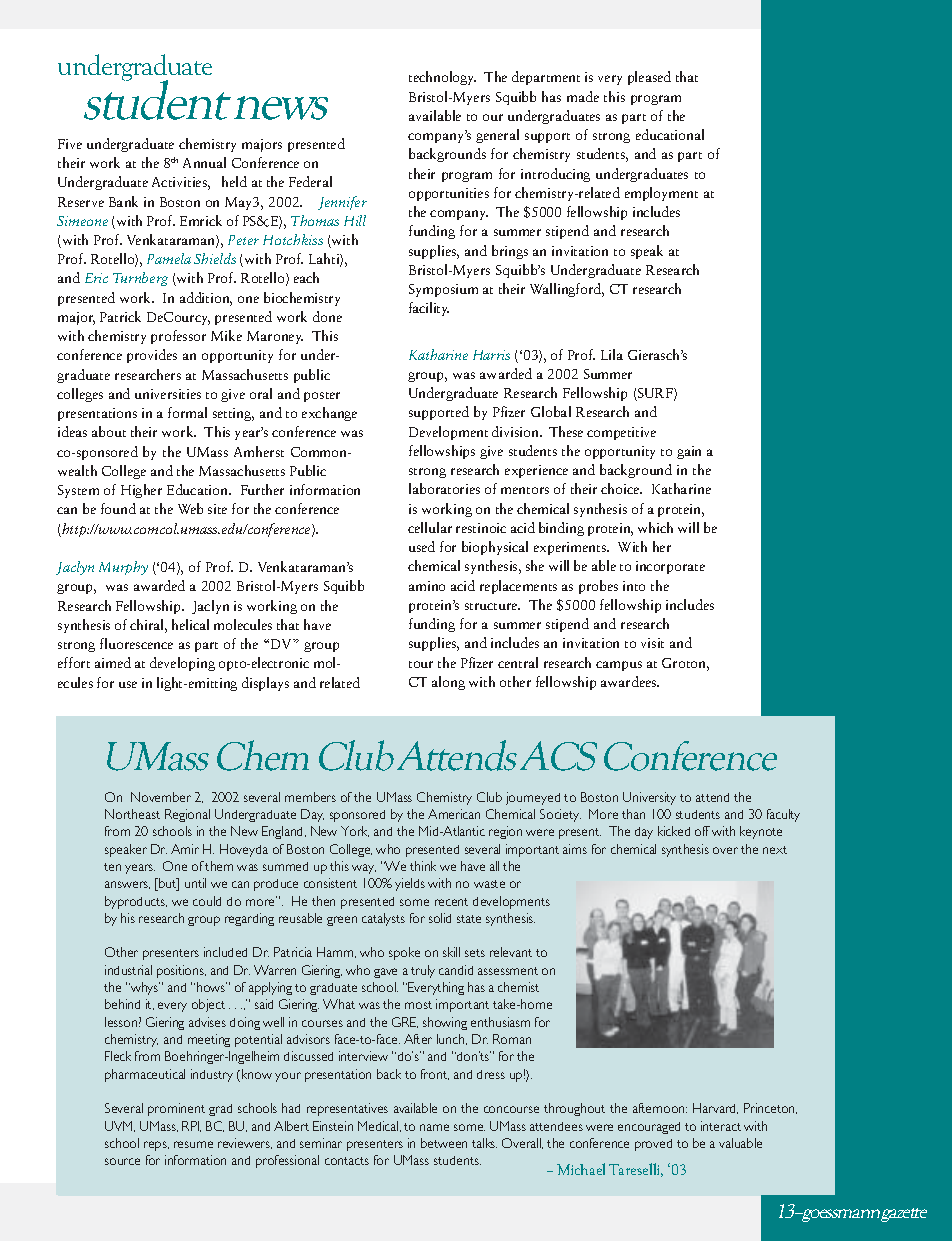 This screenshot has width=952, height=1241. What do you see at coordinates (721, 1126) in the screenshot?
I see `interact` at bounding box center [721, 1126].
